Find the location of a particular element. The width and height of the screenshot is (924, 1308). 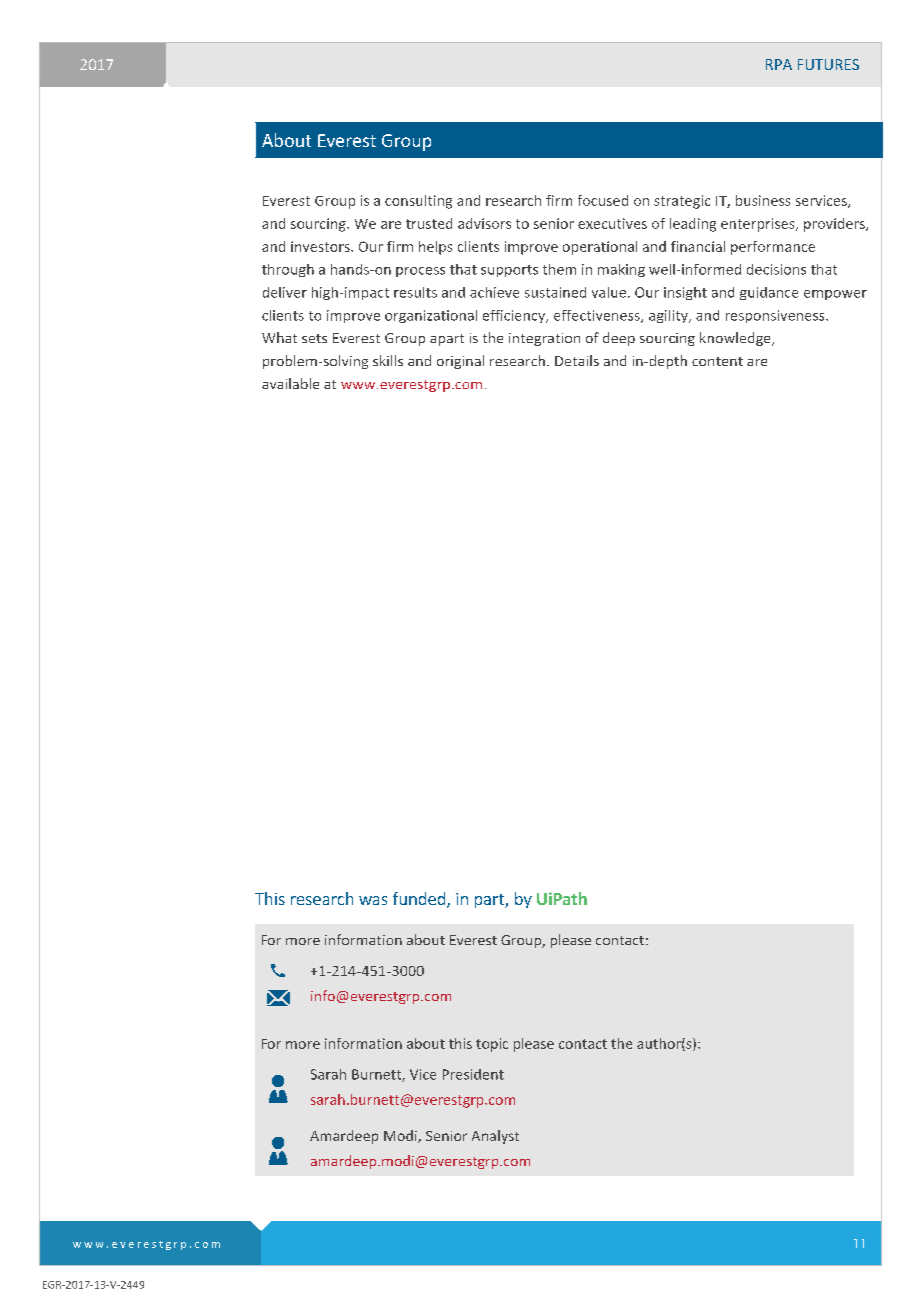

President is located at coordinates (473, 1074).
